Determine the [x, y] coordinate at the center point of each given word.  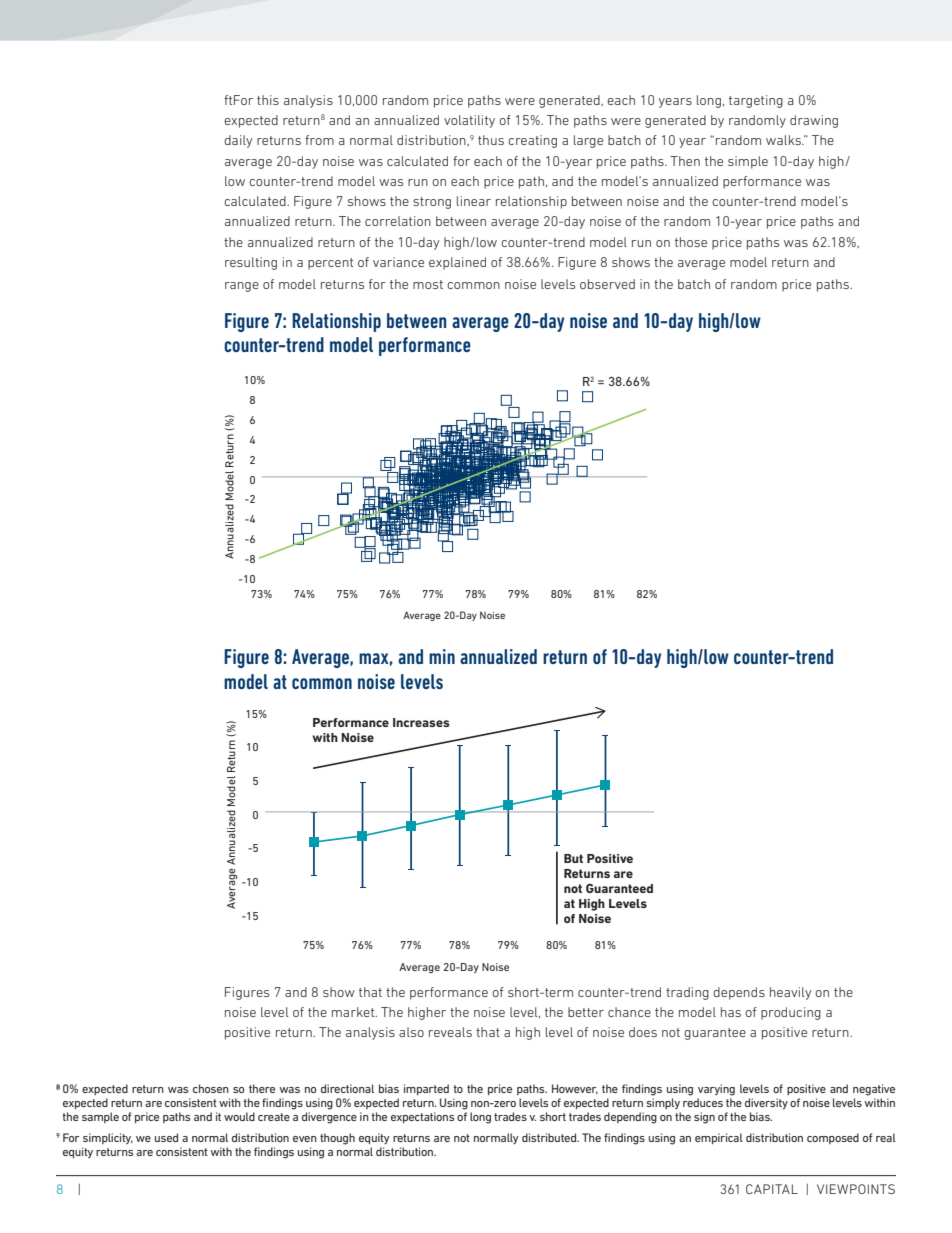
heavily [791, 993]
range [242, 287]
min [442, 656]
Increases [421, 722]
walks [784, 140]
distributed [550, 1137]
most [428, 284]
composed [833, 1138]
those [691, 242]
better [586, 1012]
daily [238, 141]
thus [491, 140]
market [354, 1012]
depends [739, 993]
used [166, 1137]
